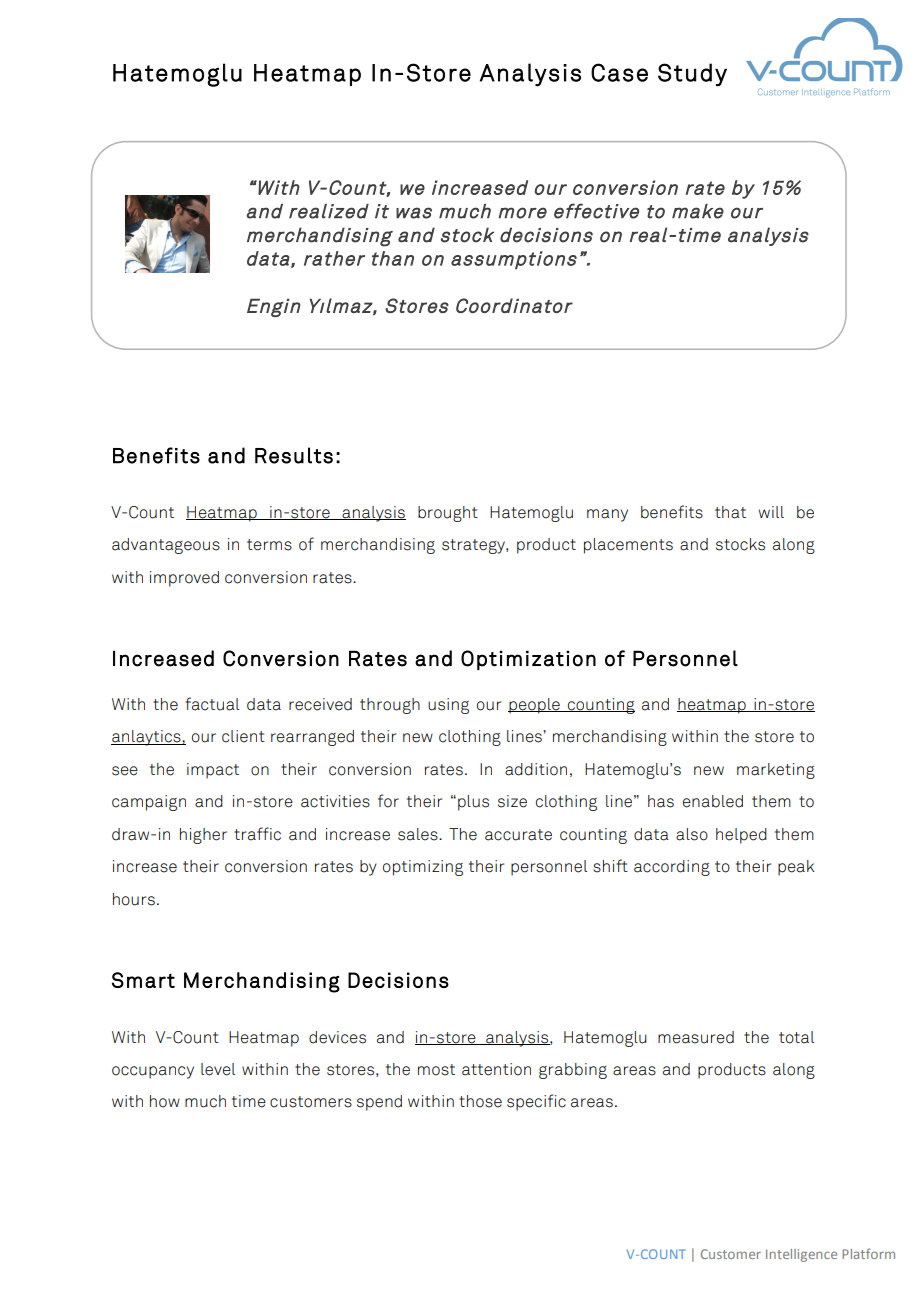 This screenshot has height=1308, width=924. I want to click on impact, so click(213, 771).
